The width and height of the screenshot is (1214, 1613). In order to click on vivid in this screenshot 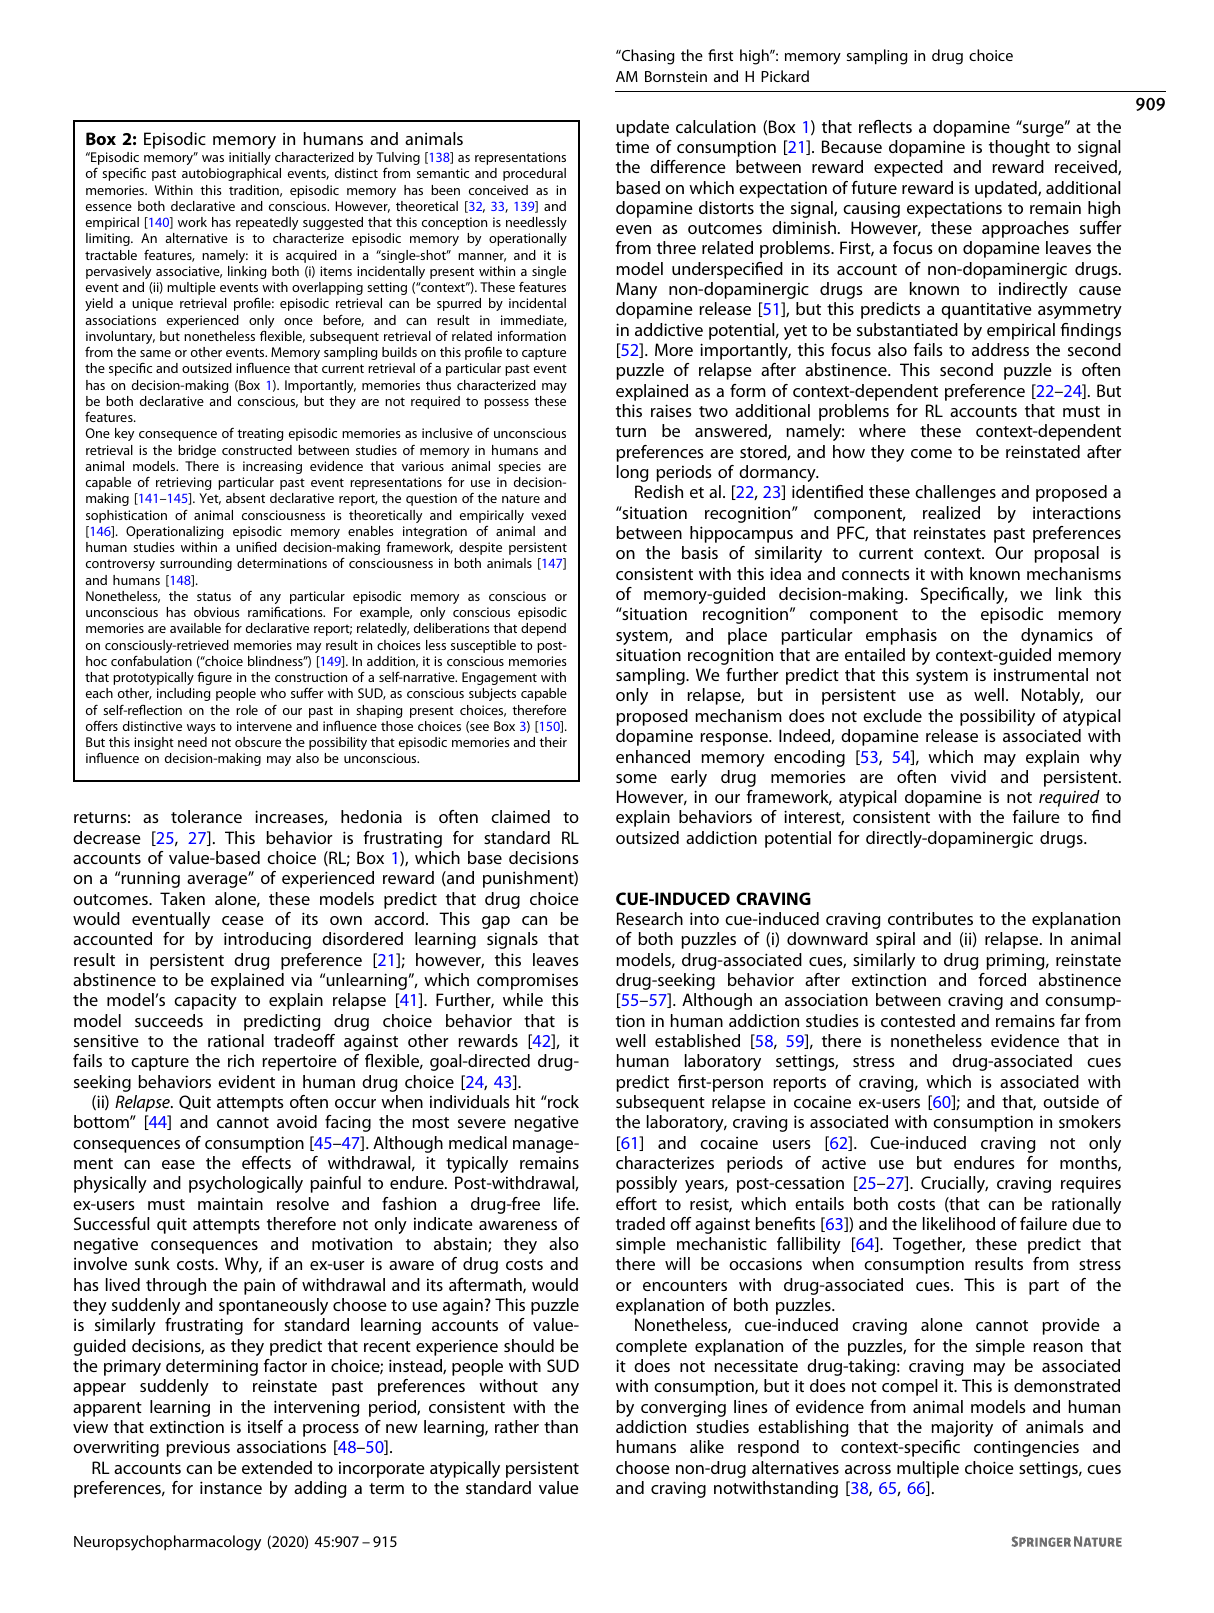, I will do `click(968, 776)`.
